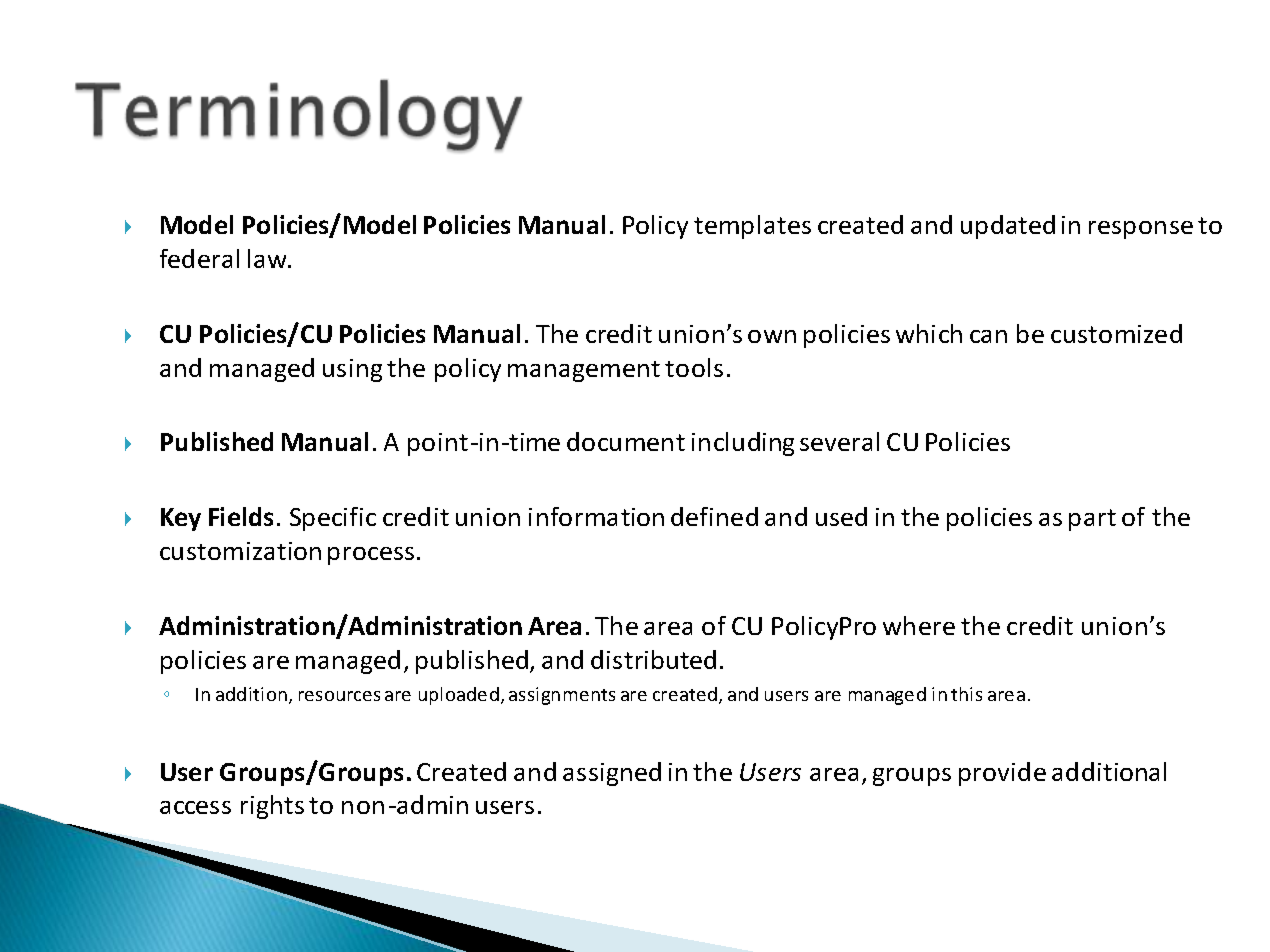 The width and height of the document is (1270, 952). Describe the element at coordinates (612, 774) in the document. I see `assigned` at that location.
